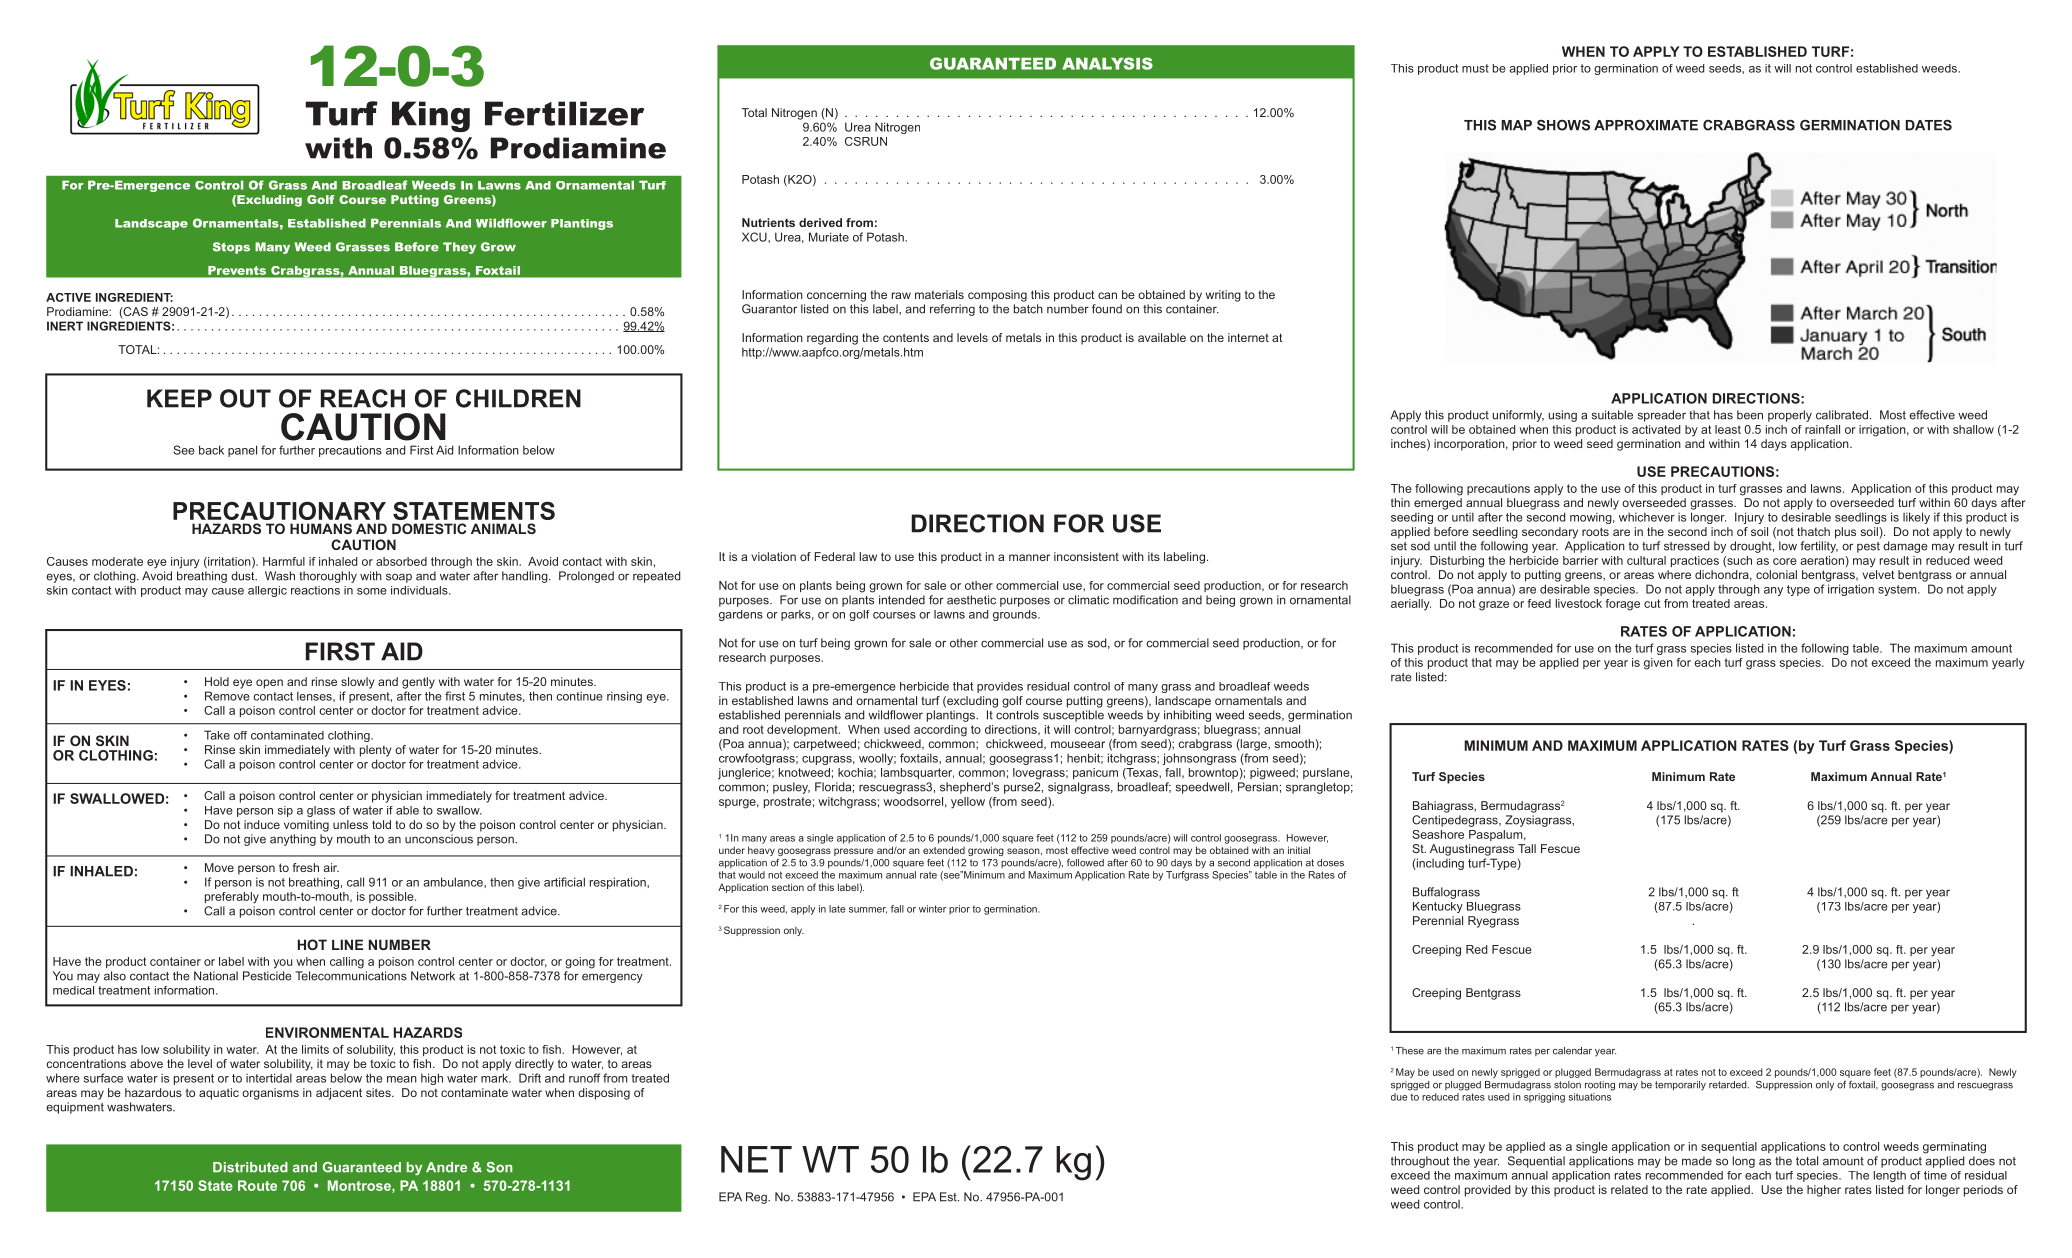 This image has height=1258, width=2072. I want to click on due, so click(1399, 1097).
